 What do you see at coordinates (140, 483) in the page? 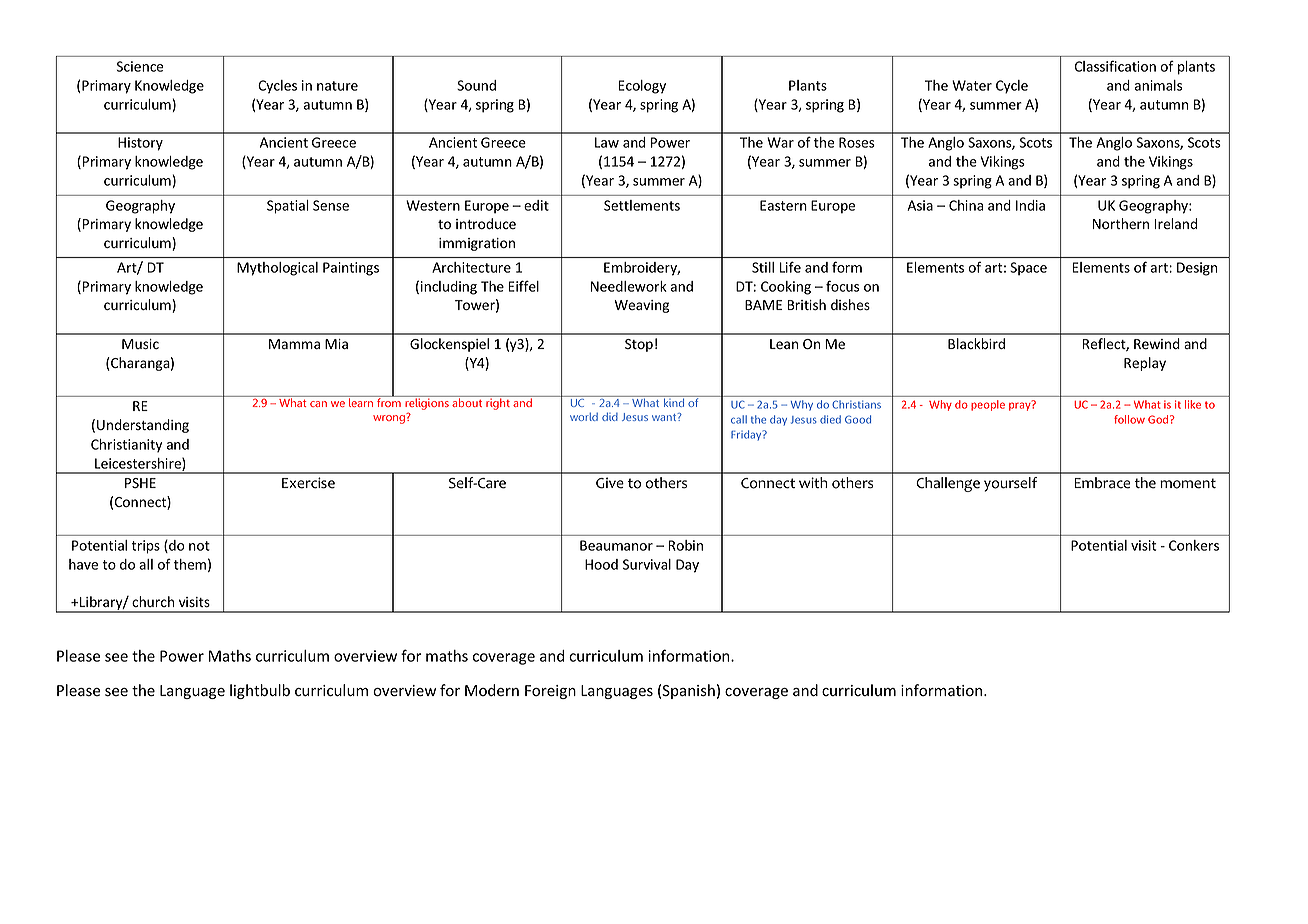
I see `PSHE` at bounding box center [140, 483].
